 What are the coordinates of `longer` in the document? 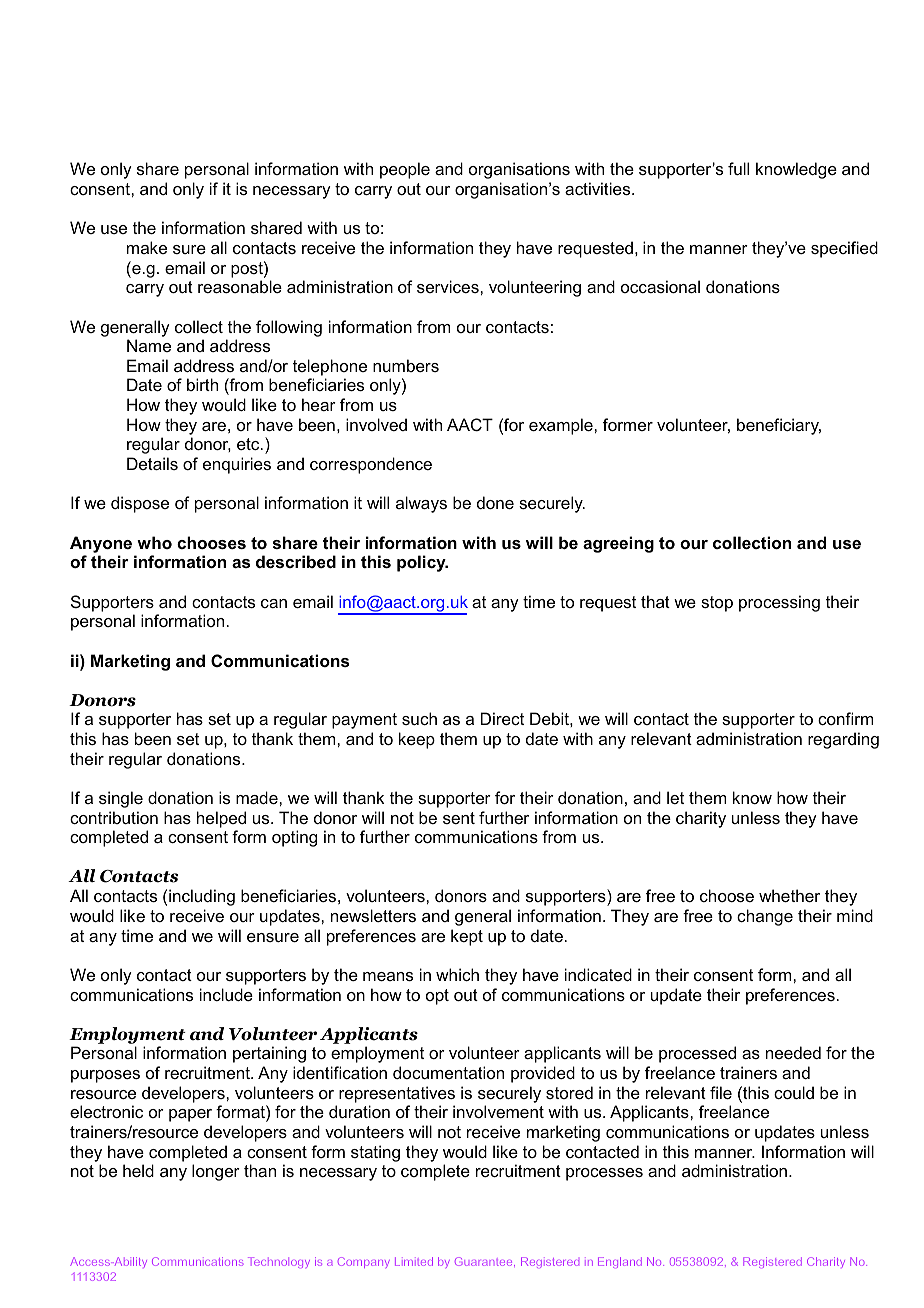 It's located at (216, 1172).
